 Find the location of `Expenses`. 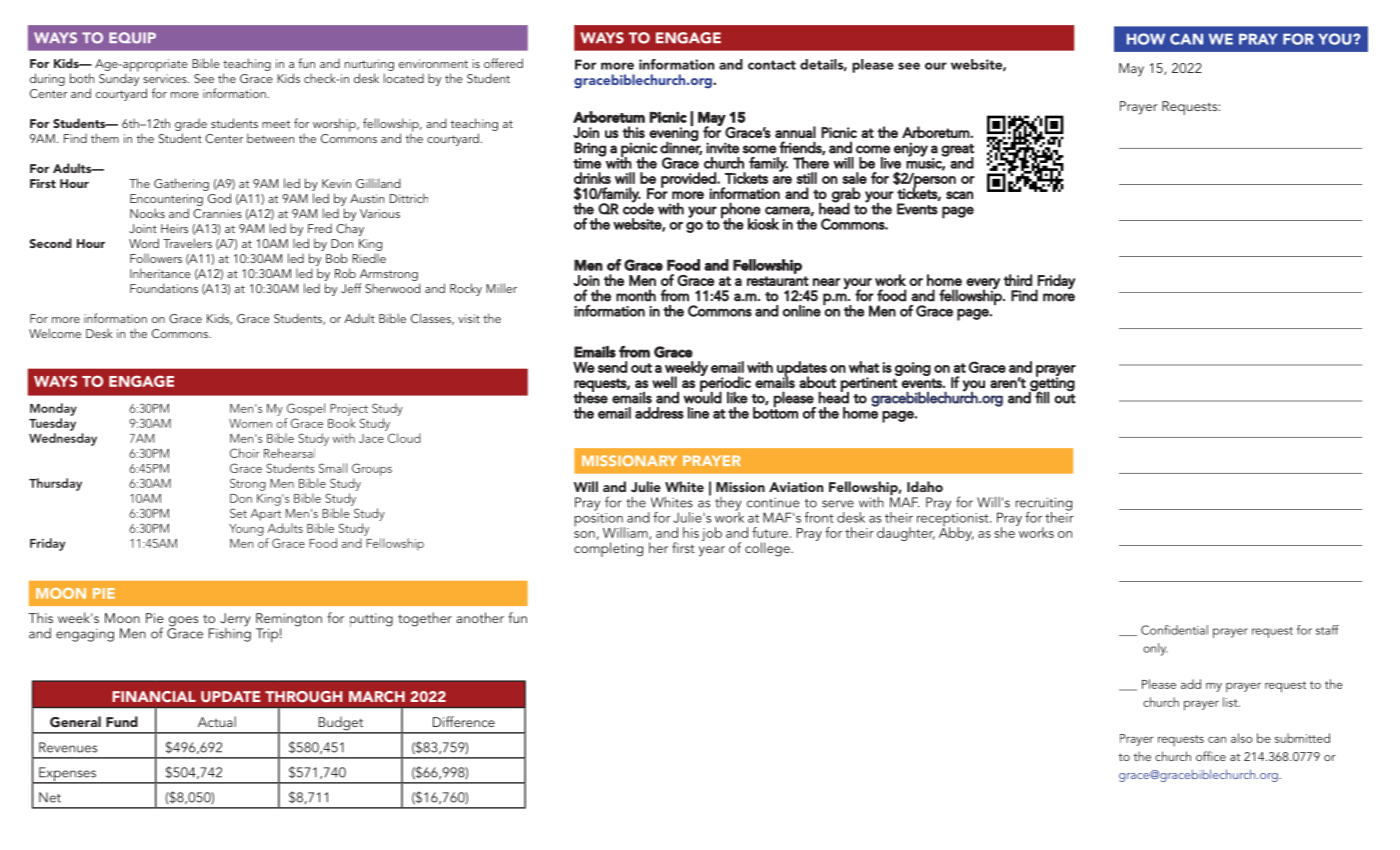

Expenses is located at coordinates (68, 775).
